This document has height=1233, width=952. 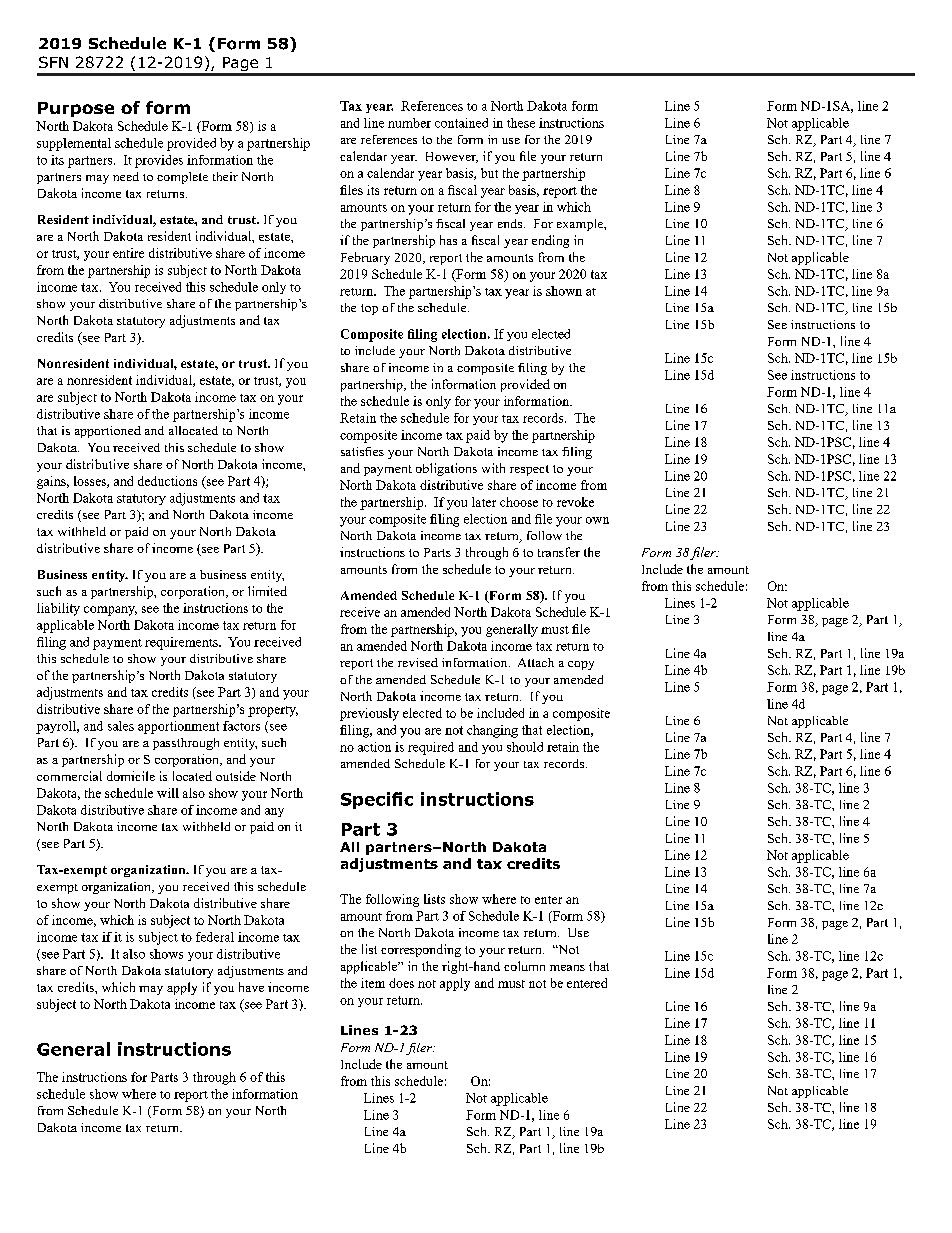 What do you see at coordinates (362, 451) in the document?
I see `satisfies` at bounding box center [362, 451].
